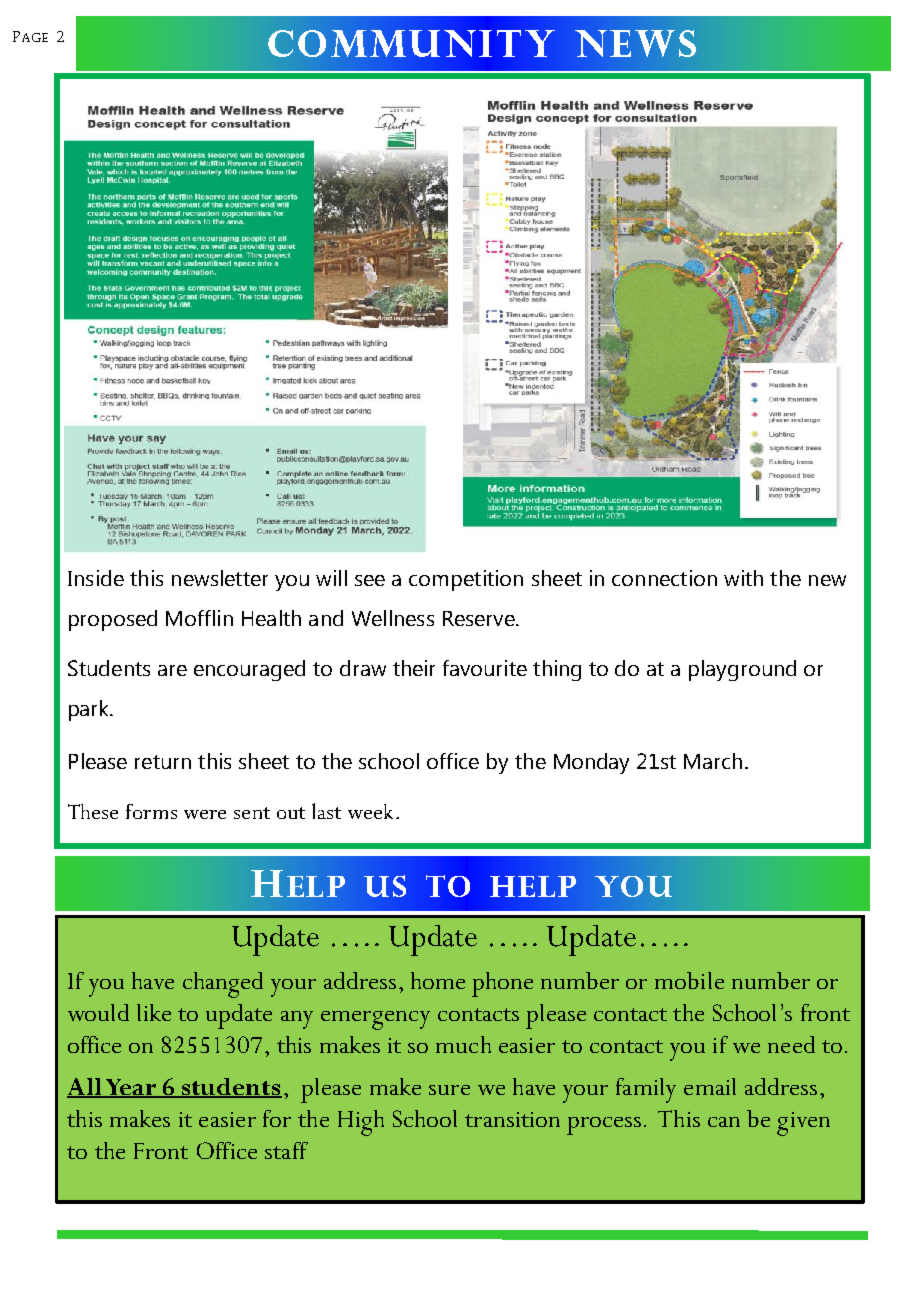 The width and height of the screenshot is (924, 1308). Describe the element at coordinates (449, 1090) in the screenshot. I see `sure` at that location.
